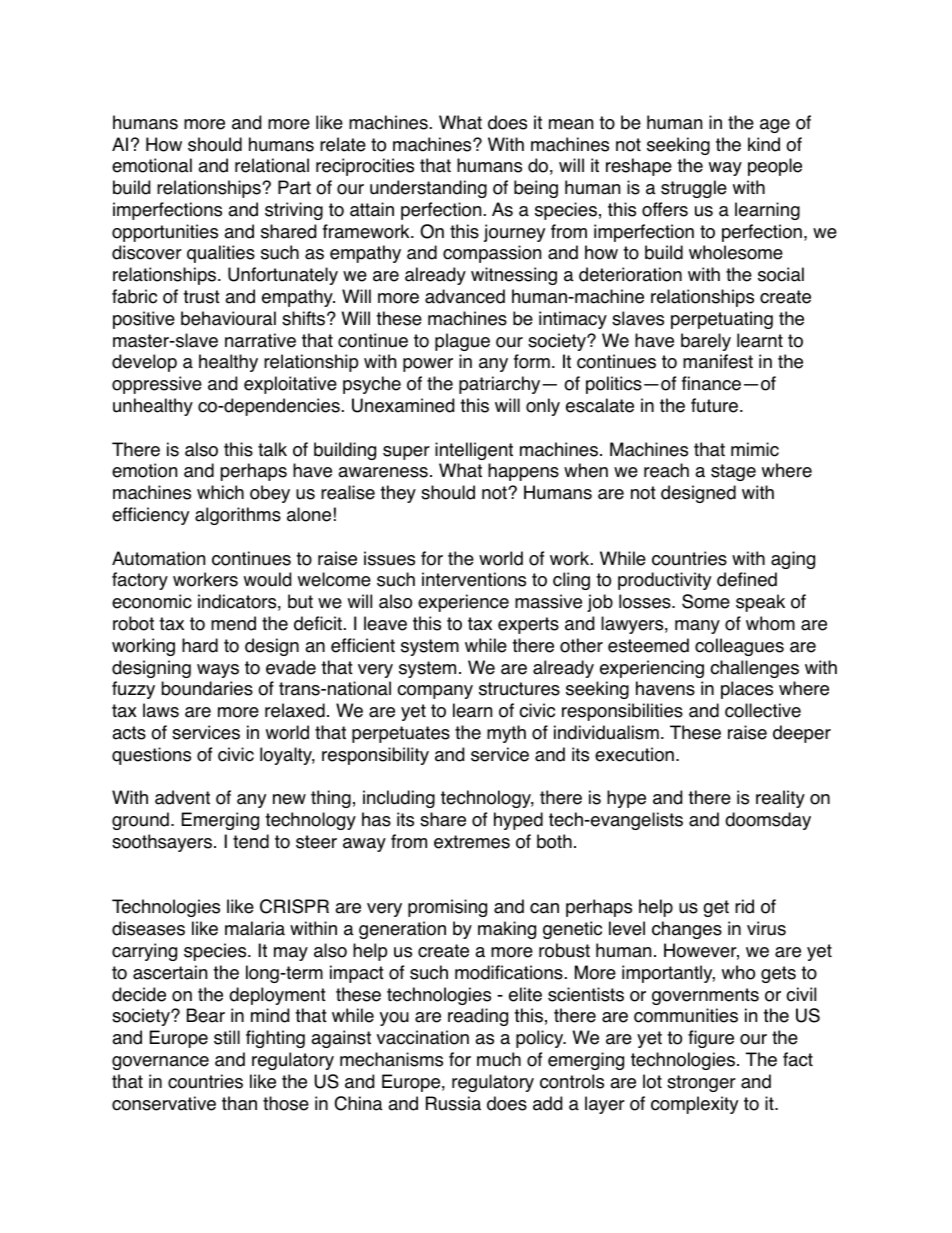  I want to click on understanding, so click(428, 189).
